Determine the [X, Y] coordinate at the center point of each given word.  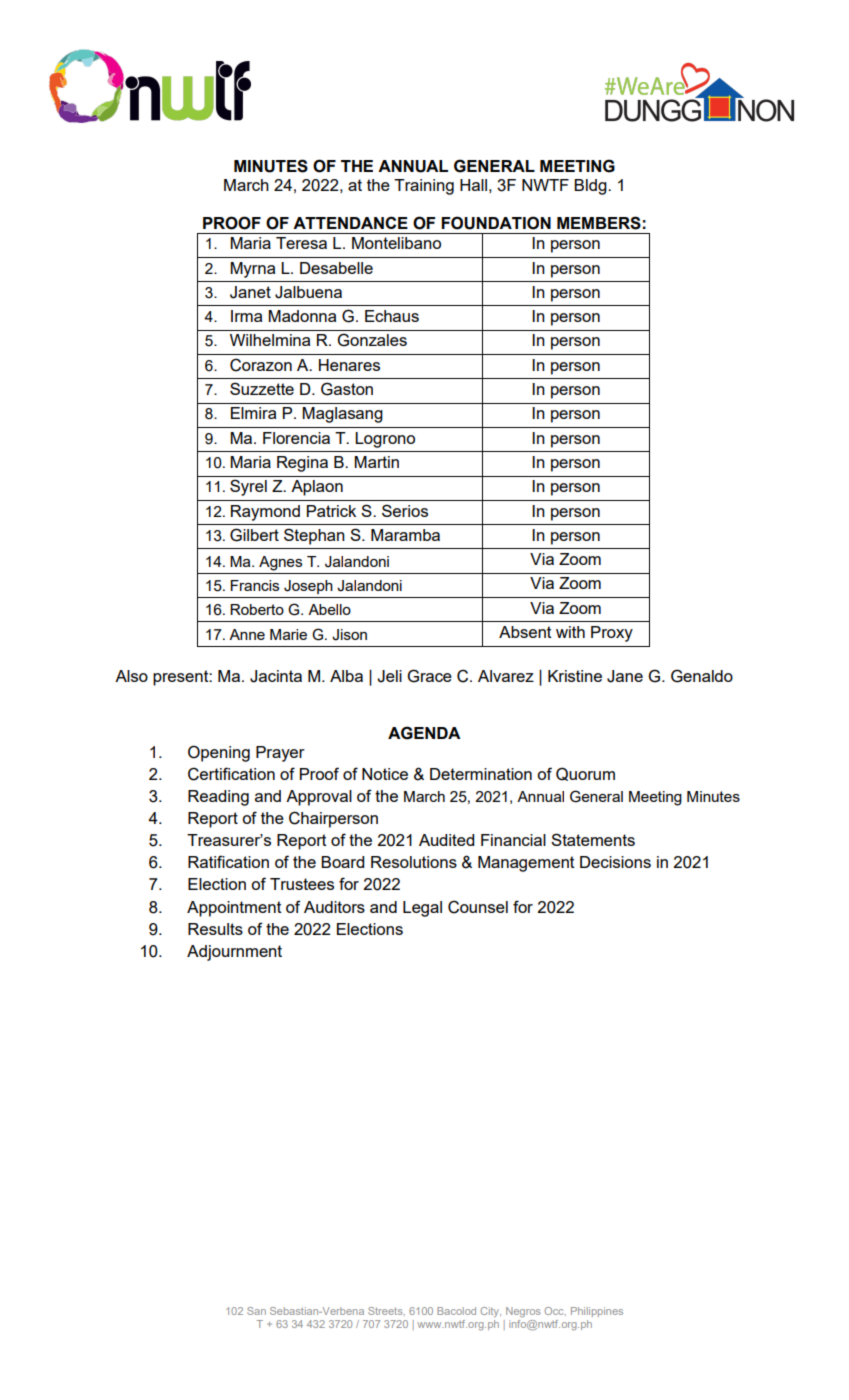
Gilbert [254, 535]
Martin [376, 462]
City [490, 1312]
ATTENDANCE [350, 222]
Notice [385, 774]
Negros [523, 1312]
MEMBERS [599, 223]
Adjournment [234, 953]
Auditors [334, 907]
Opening [219, 753]
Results [215, 929]
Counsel [478, 907]
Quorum [585, 774]
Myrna [252, 270]
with [570, 632]
